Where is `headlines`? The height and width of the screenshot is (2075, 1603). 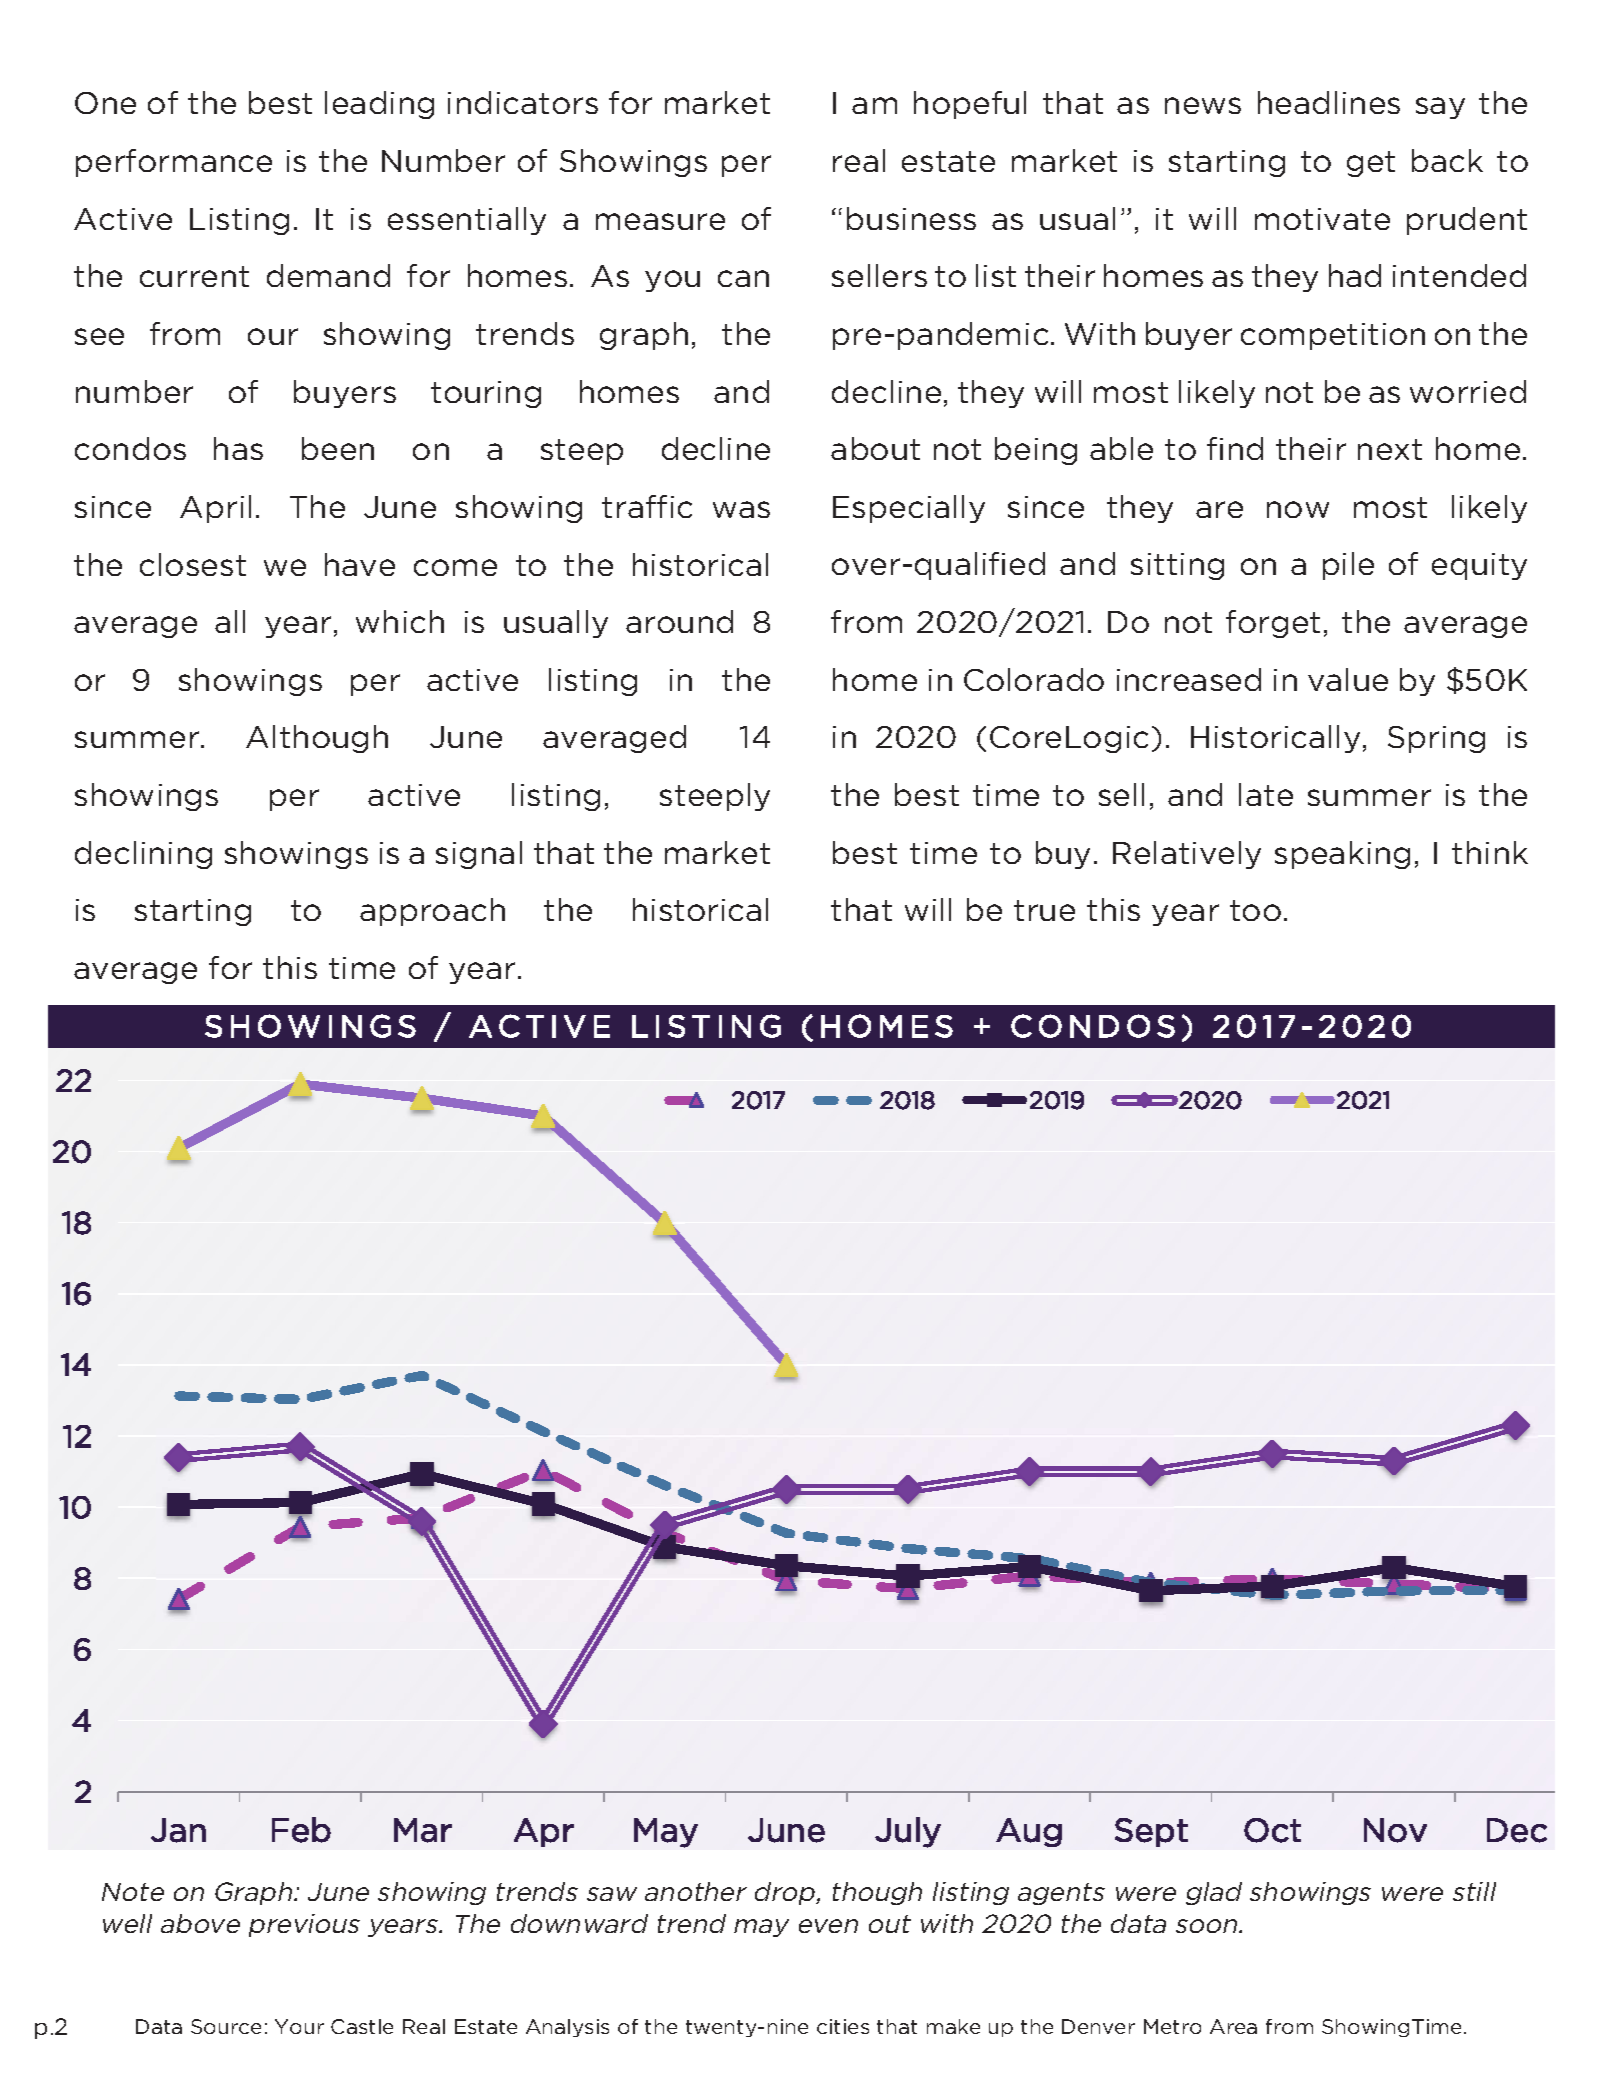 headlines is located at coordinates (1329, 102).
